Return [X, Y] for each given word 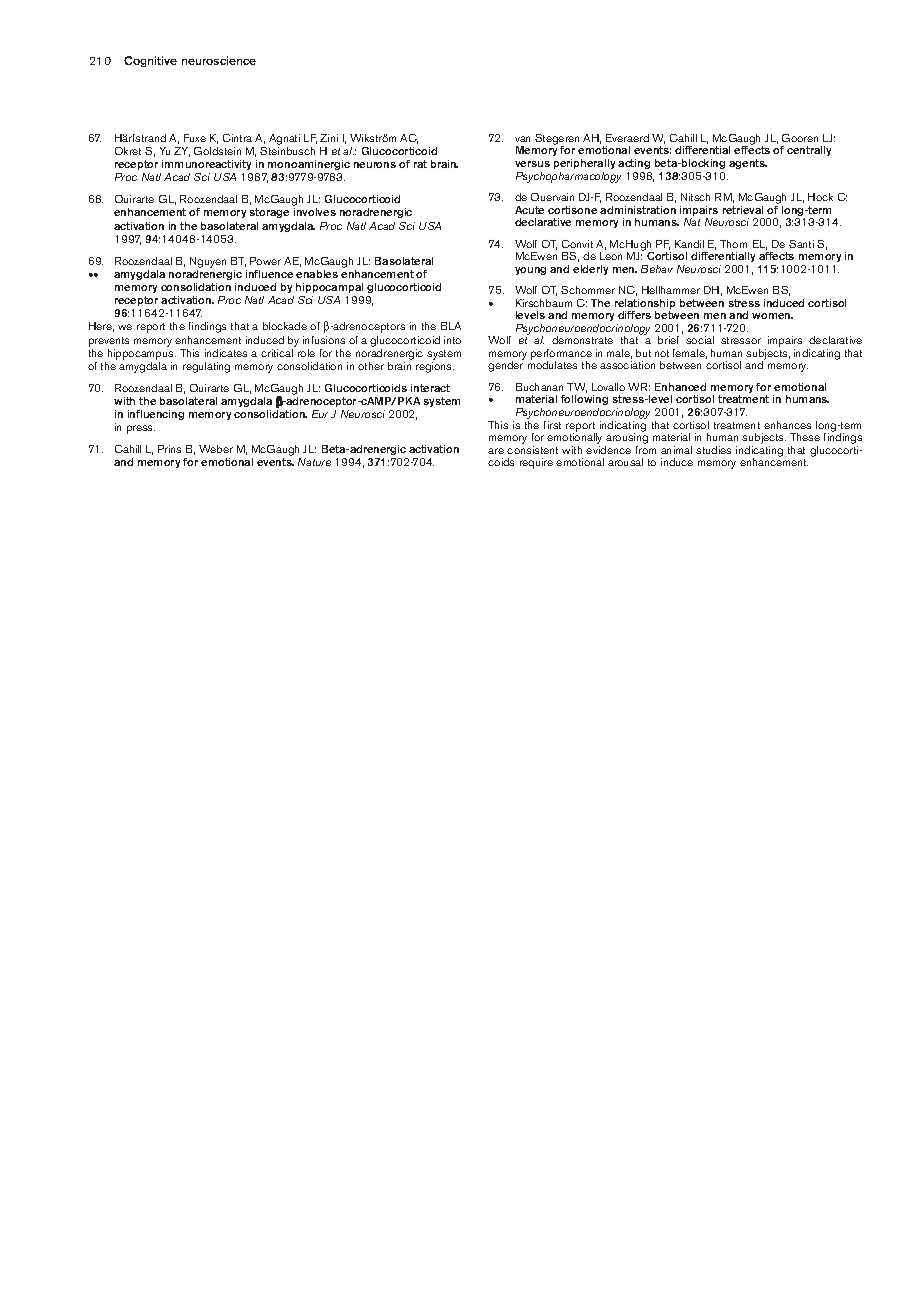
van [522, 139]
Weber [216, 449]
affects [776, 256]
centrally [809, 151]
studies [713, 450]
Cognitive [150, 61]
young [530, 271]
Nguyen [208, 262]
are [496, 451]
